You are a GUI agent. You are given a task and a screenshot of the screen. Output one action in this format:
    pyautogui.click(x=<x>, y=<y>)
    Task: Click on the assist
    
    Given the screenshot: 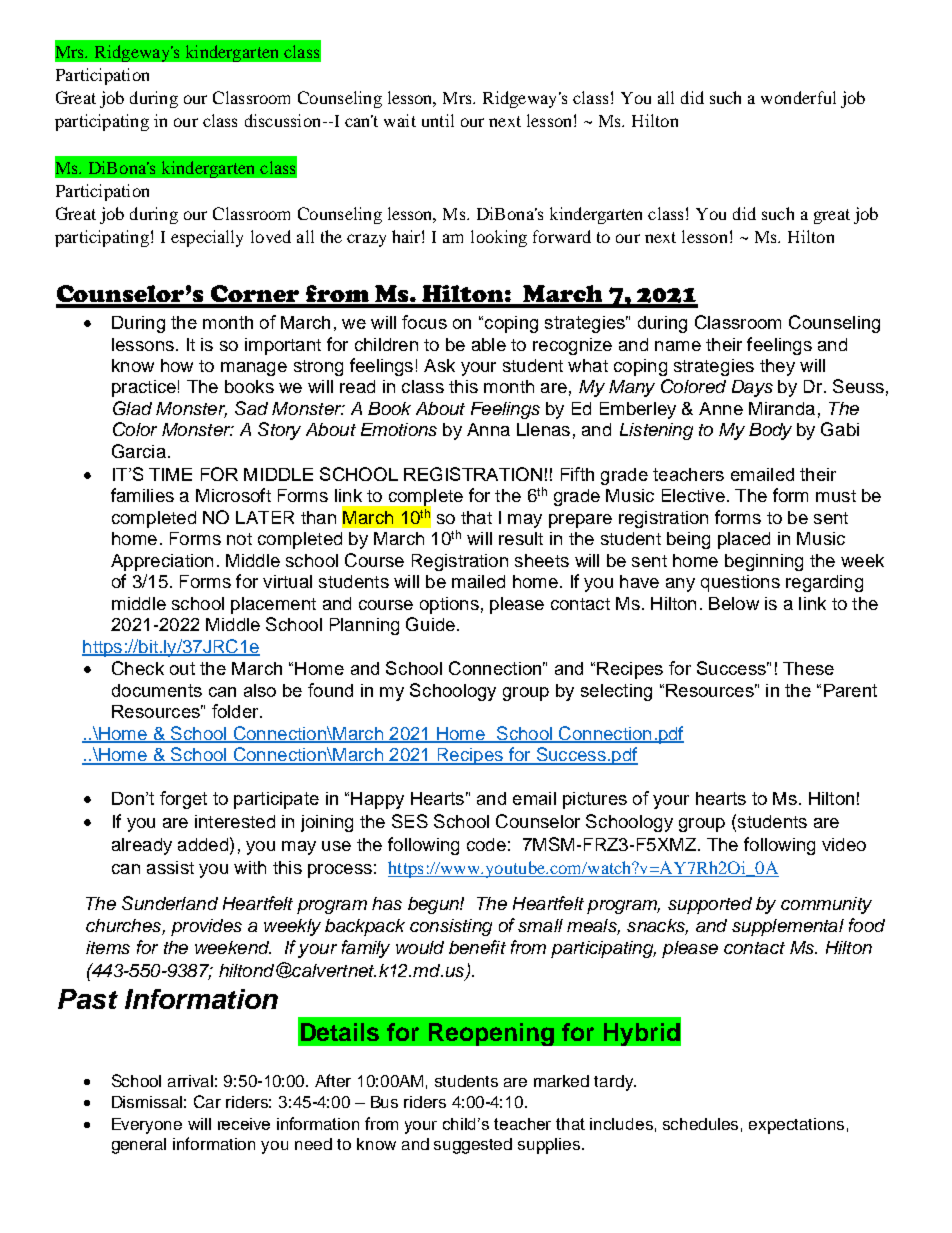 What is the action you would take?
    pyautogui.click(x=170, y=867)
